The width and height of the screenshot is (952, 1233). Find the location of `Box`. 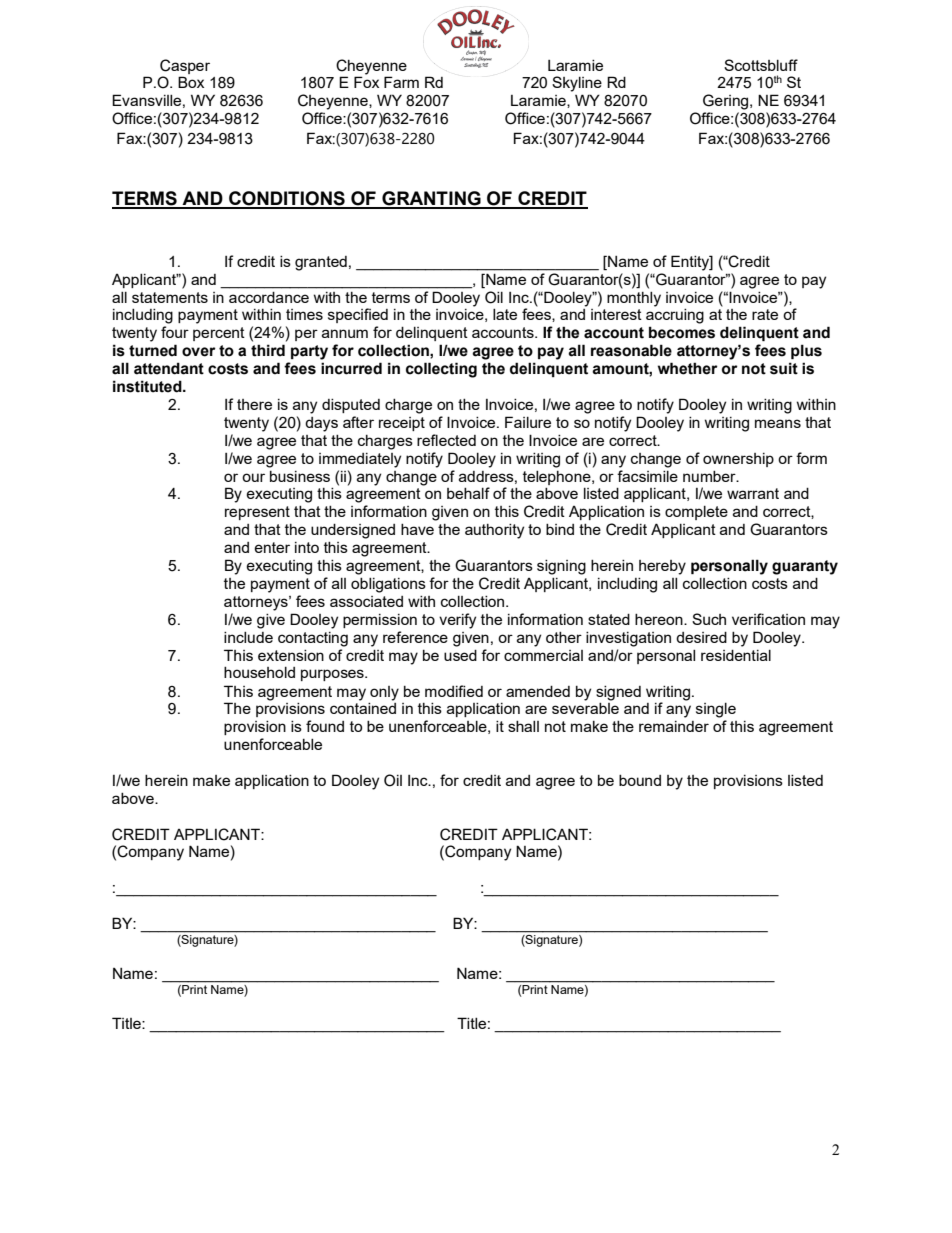

Box is located at coordinates (191, 82).
